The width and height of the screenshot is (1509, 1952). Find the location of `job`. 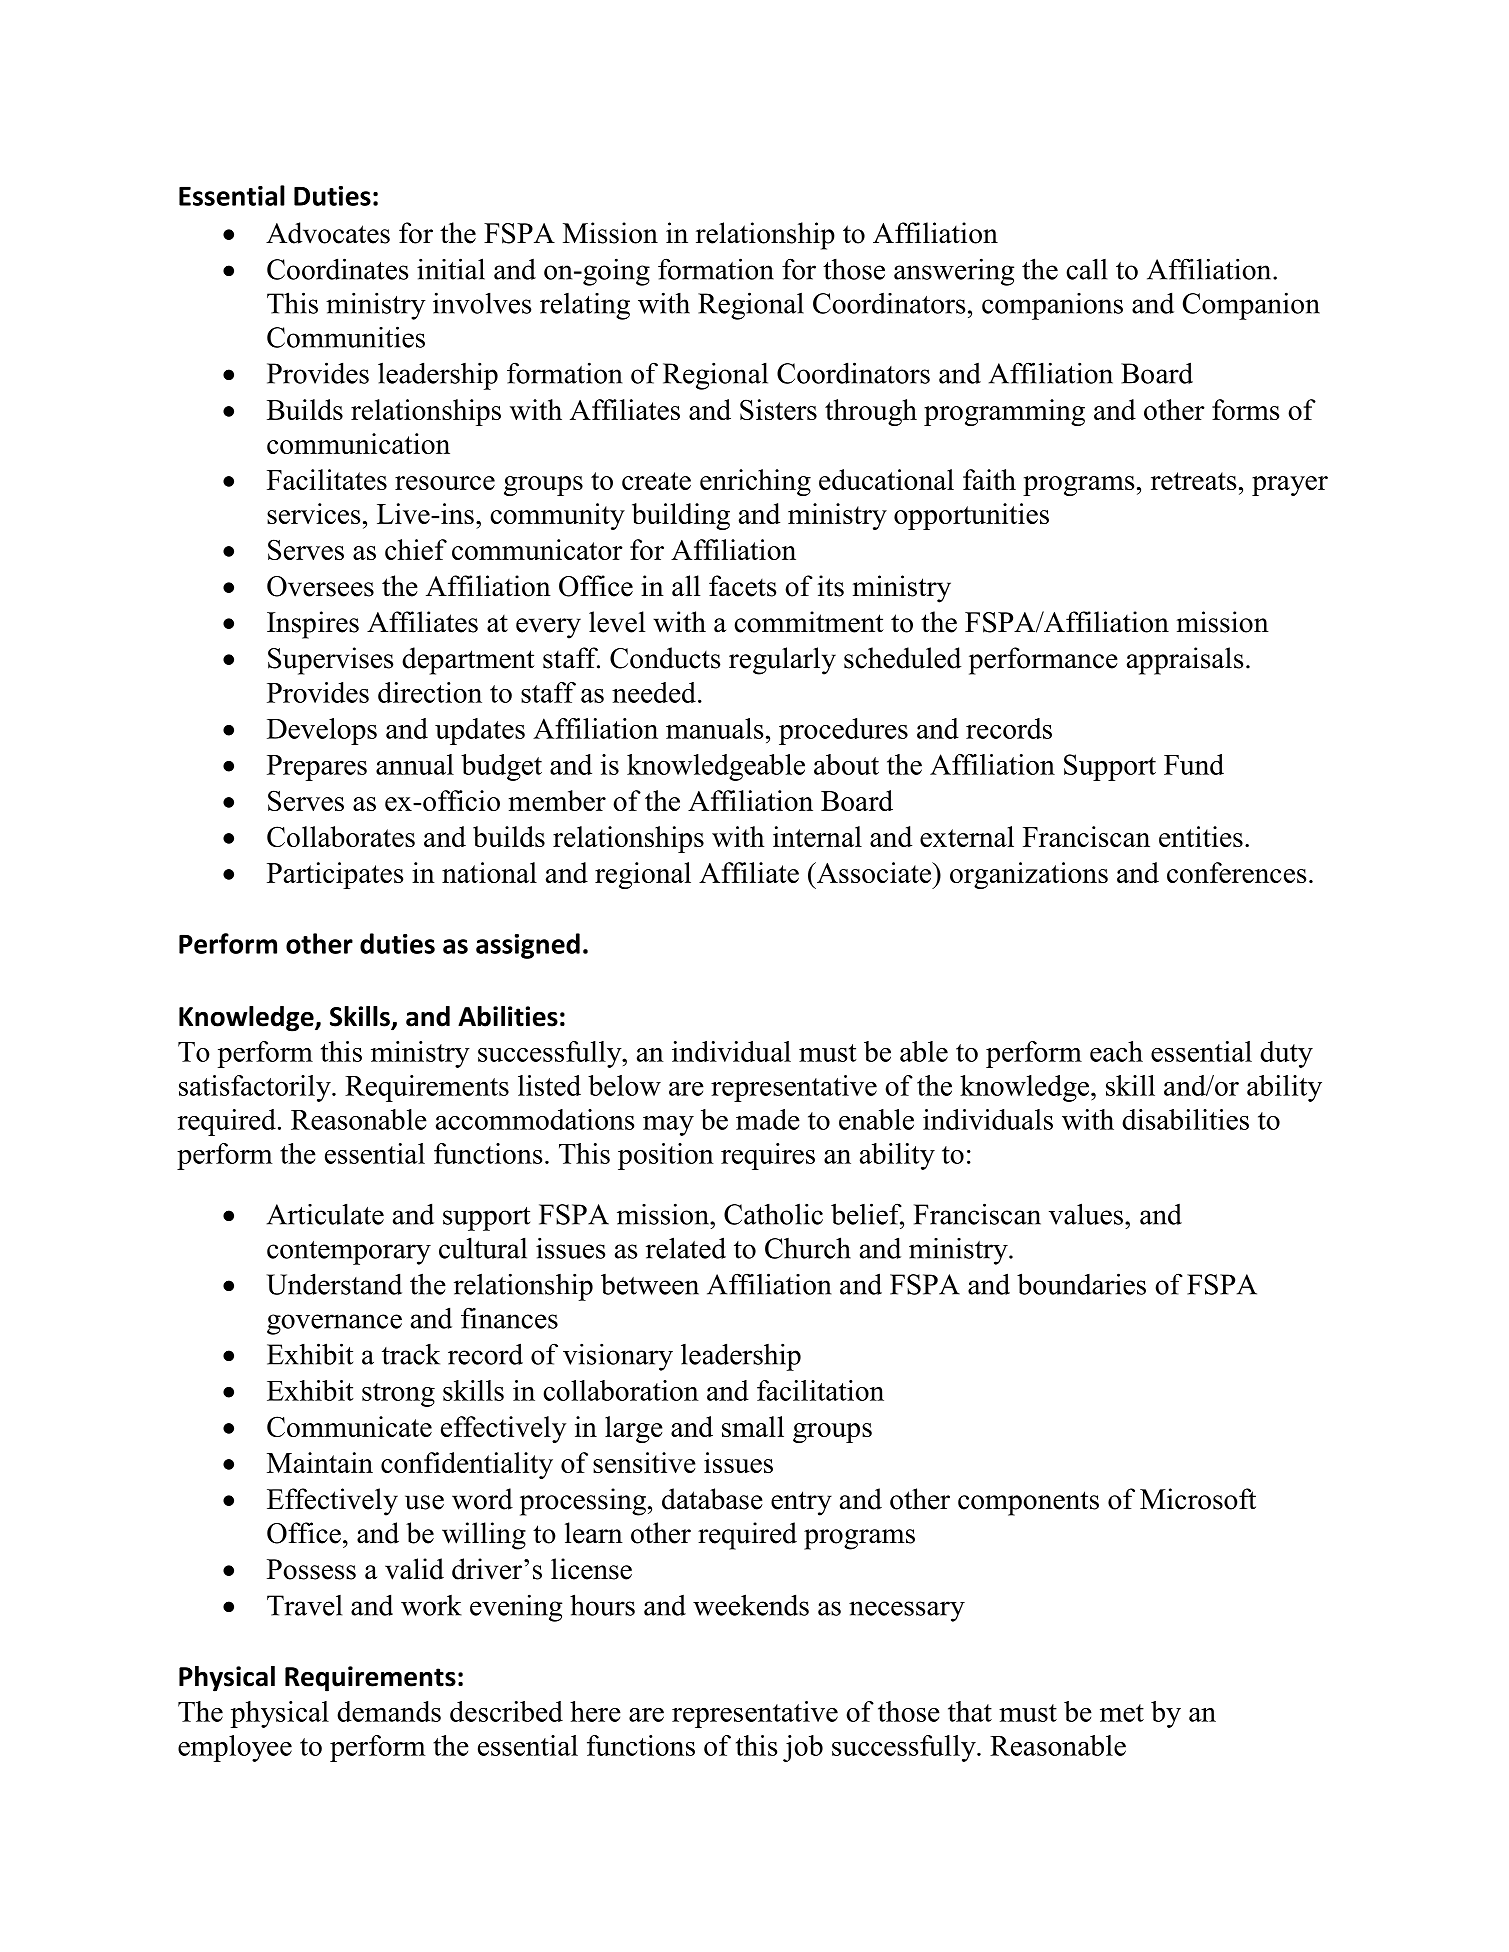

job is located at coordinates (803, 1748).
